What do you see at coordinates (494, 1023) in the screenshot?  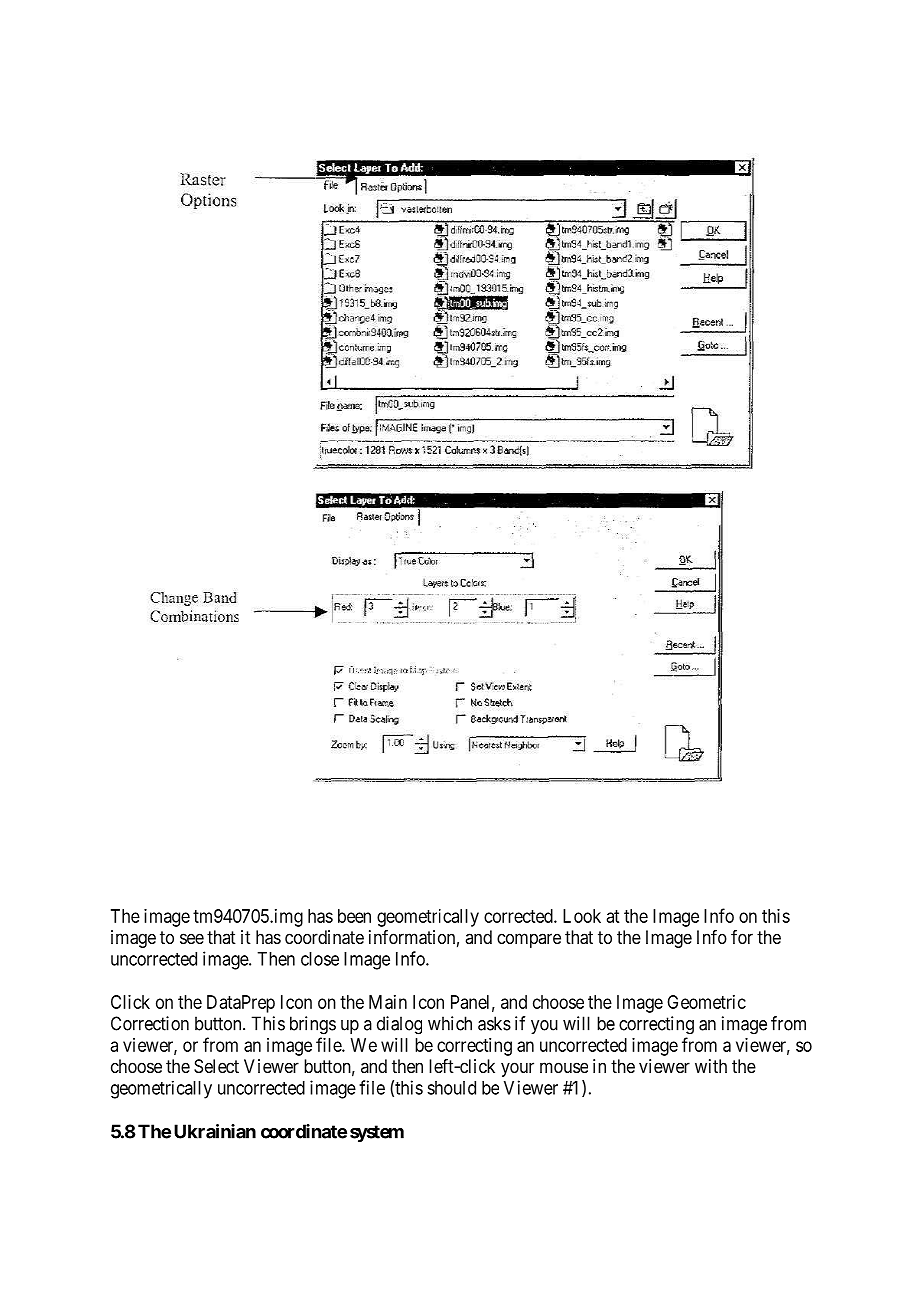 I see `asks` at bounding box center [494, 1023].
